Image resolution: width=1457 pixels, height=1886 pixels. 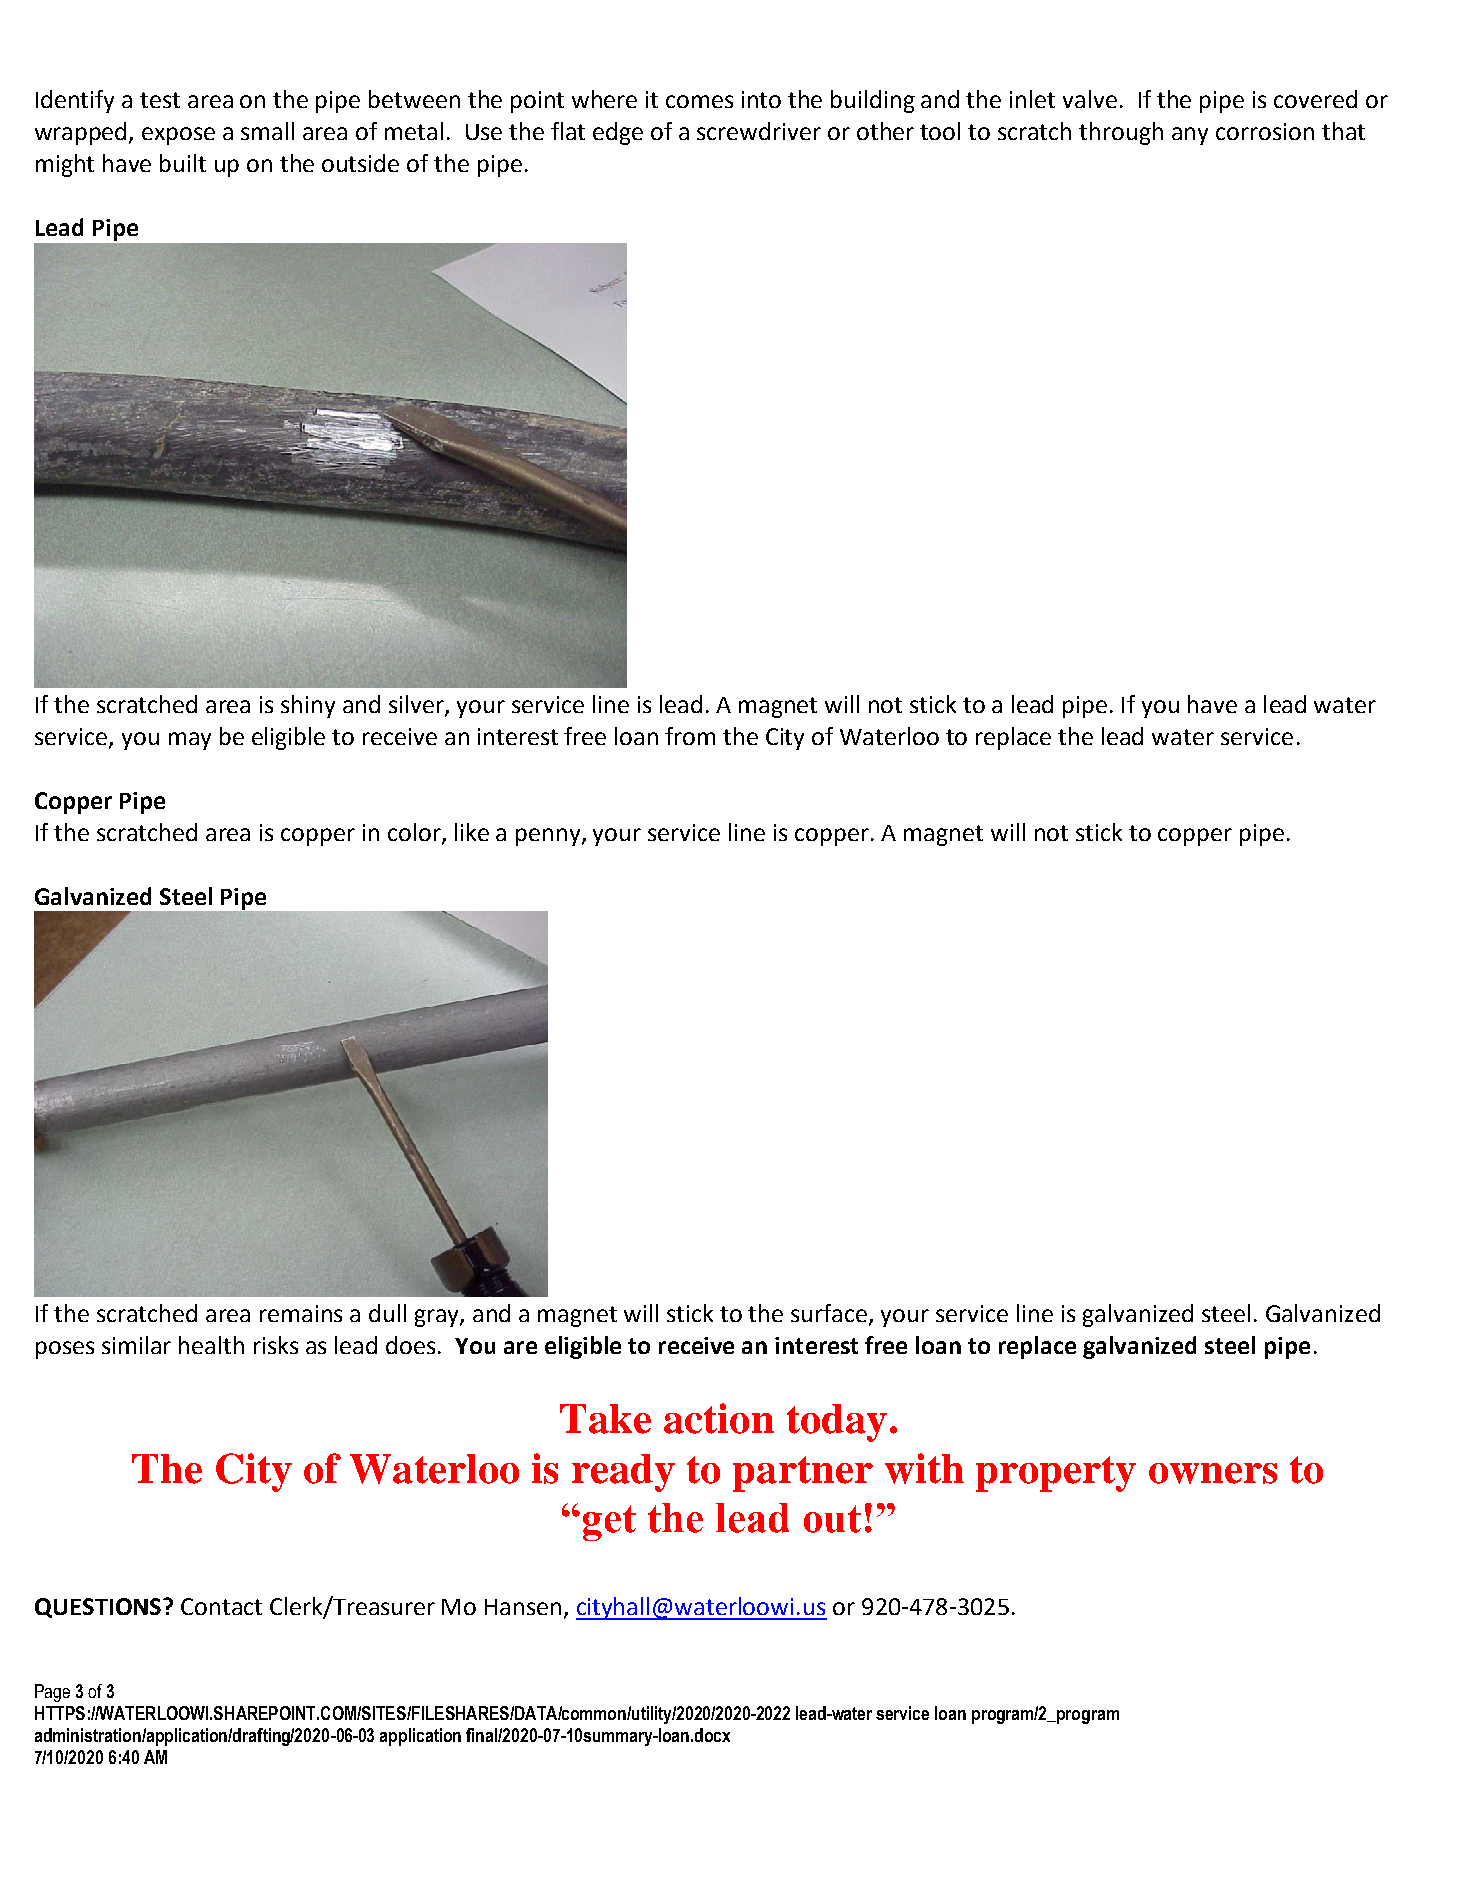 What do you see at coordinates (759, 131) in the document?
I see `screwdriver` at bounding box center [759, 131].
